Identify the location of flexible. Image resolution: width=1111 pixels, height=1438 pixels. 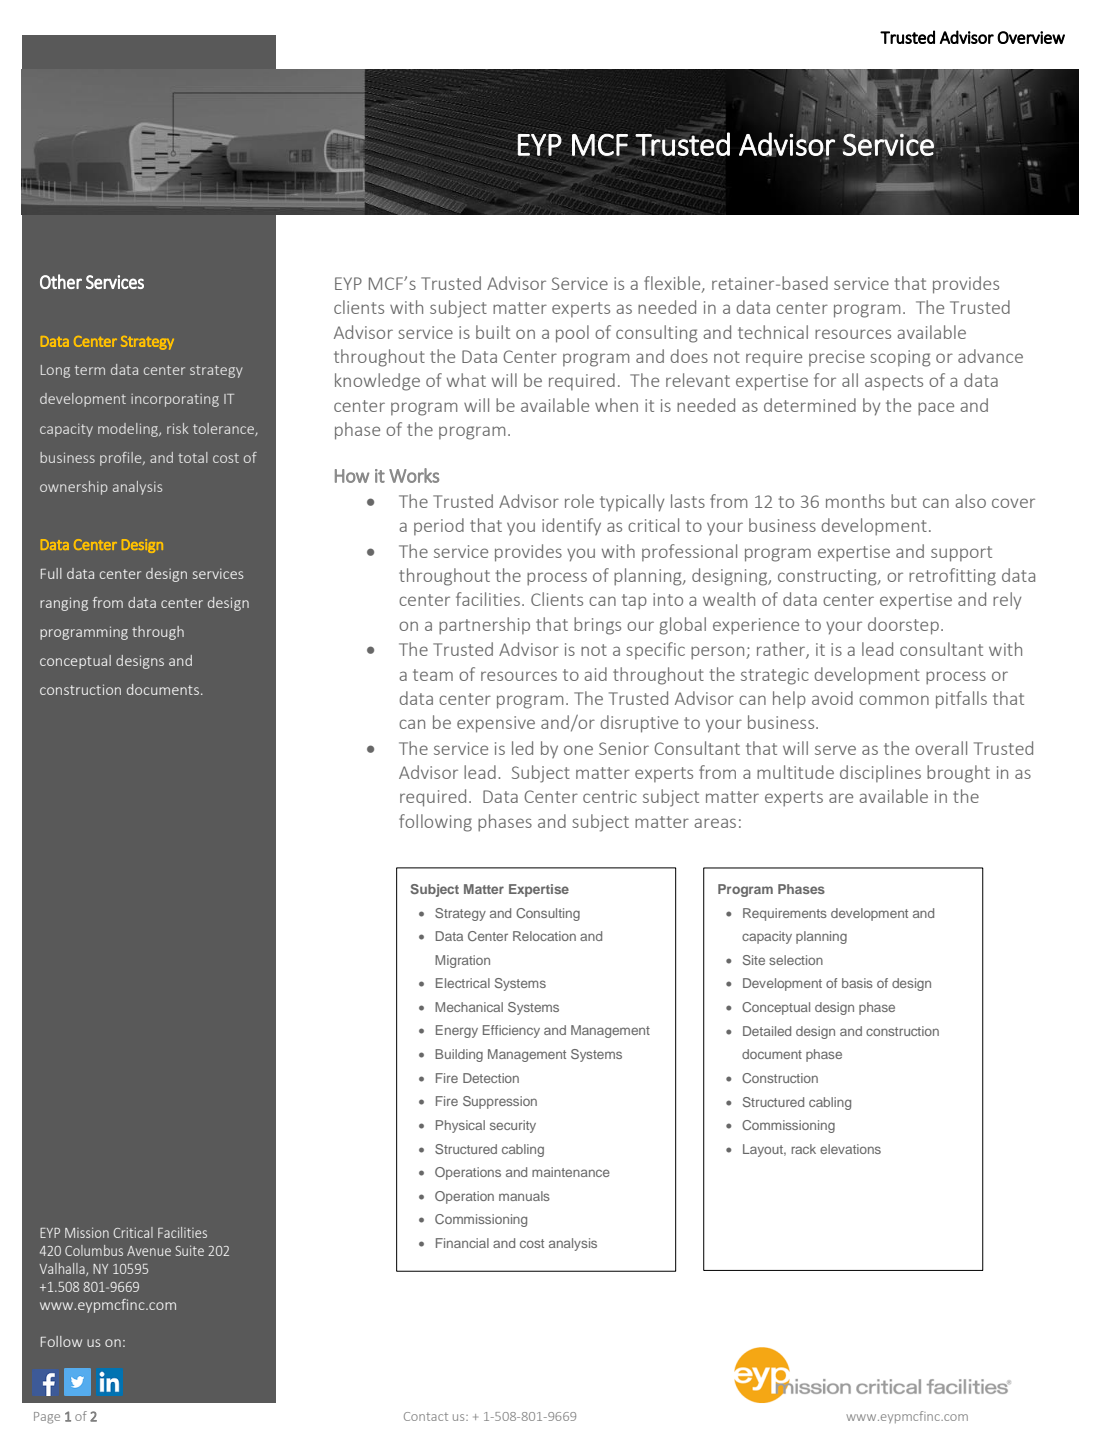
(673, 284).
